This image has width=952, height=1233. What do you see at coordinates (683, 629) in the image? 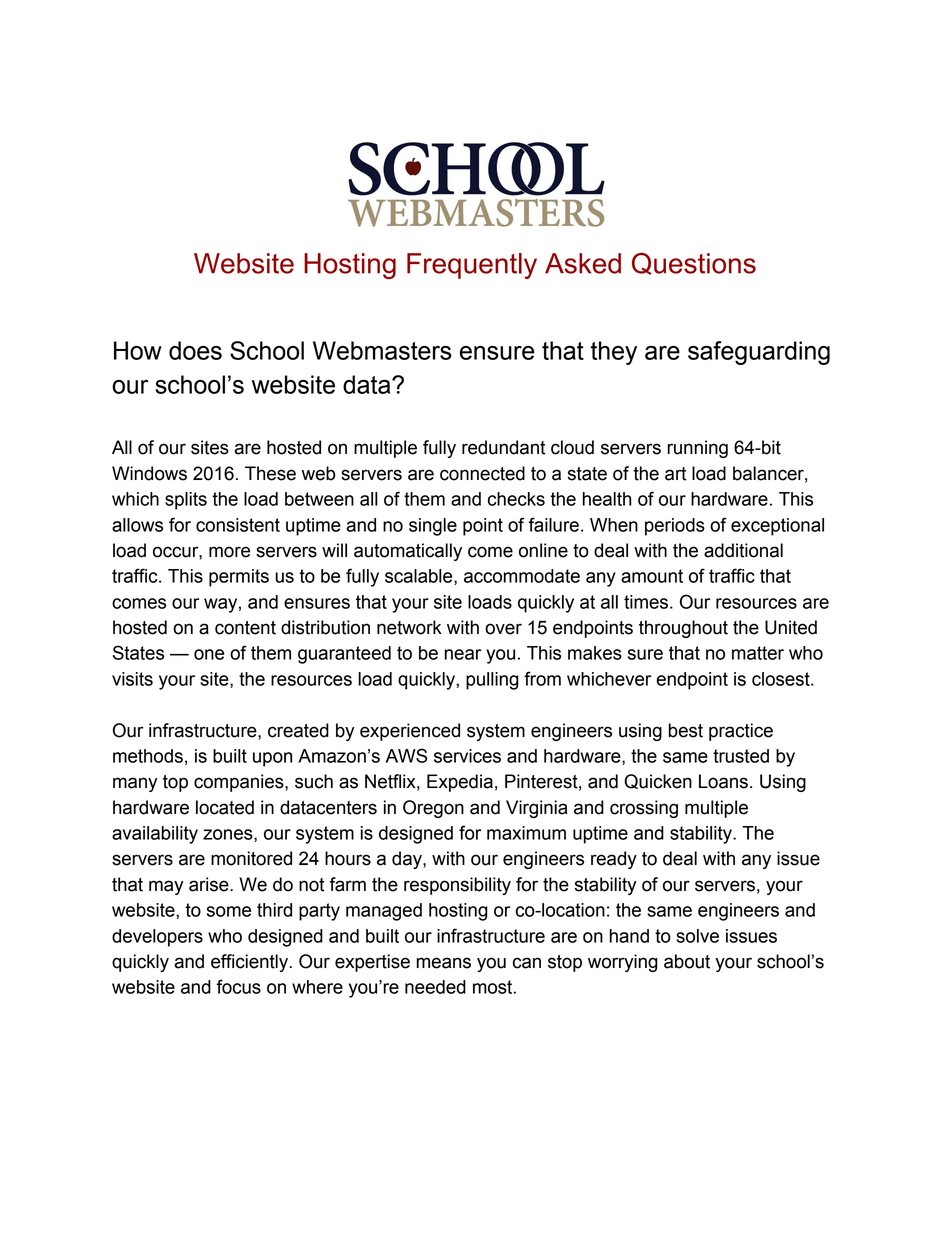
I see `throughout` at bounding box center [683, 629].
